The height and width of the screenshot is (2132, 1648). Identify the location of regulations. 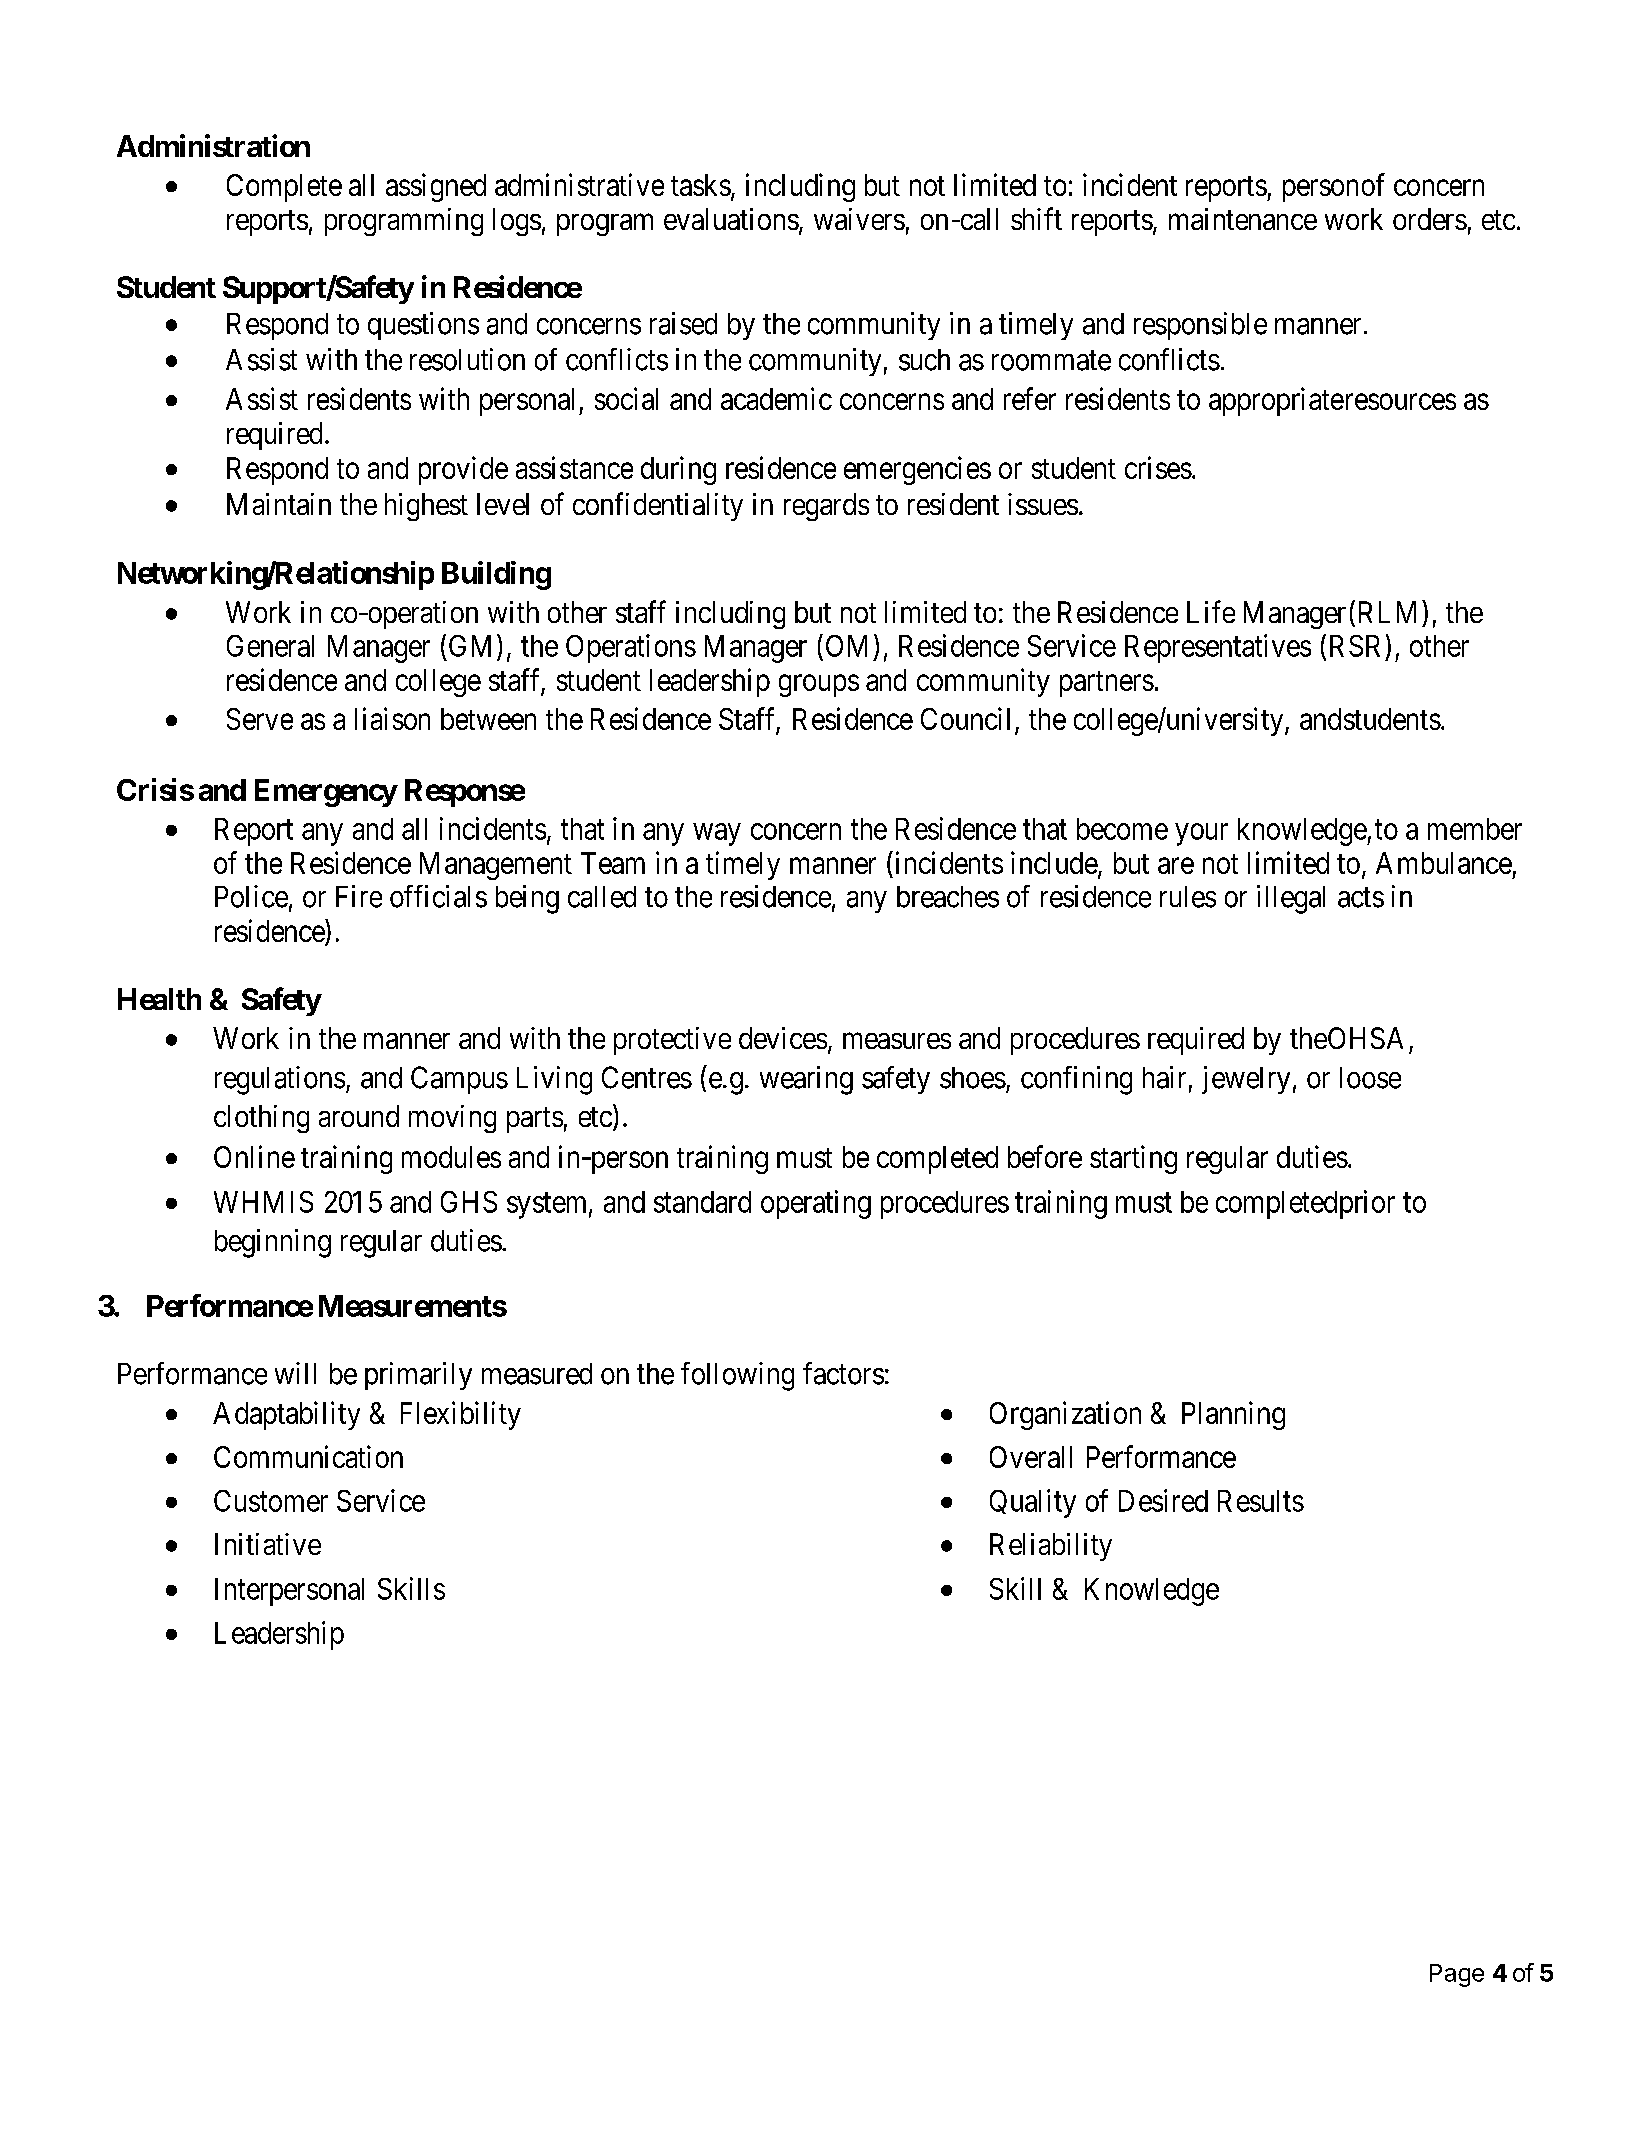
(280, 1080).
